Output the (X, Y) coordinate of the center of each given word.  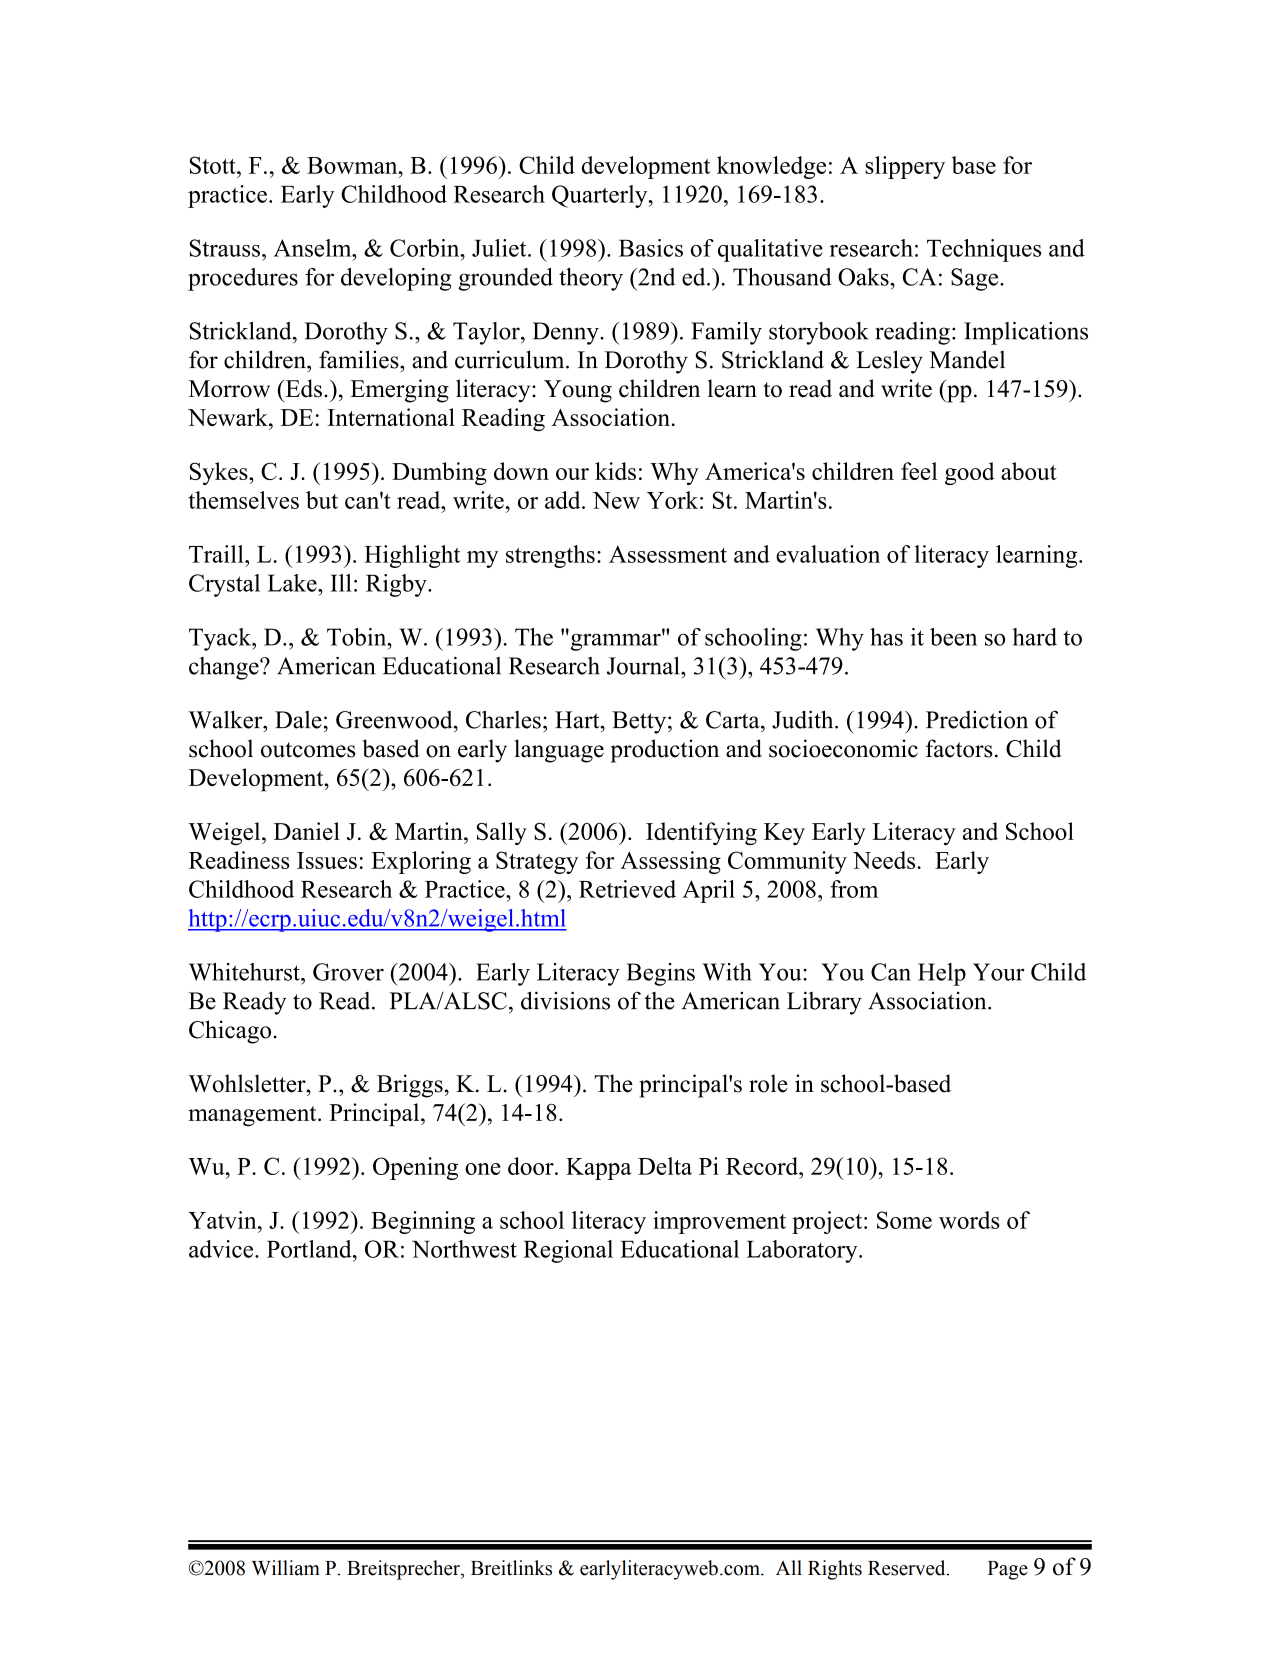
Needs (885, 860)
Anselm (314, 248)
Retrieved (627, 889)
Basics (651, 248)
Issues (327, 860)
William (286, 1568)
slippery (905, 167)
